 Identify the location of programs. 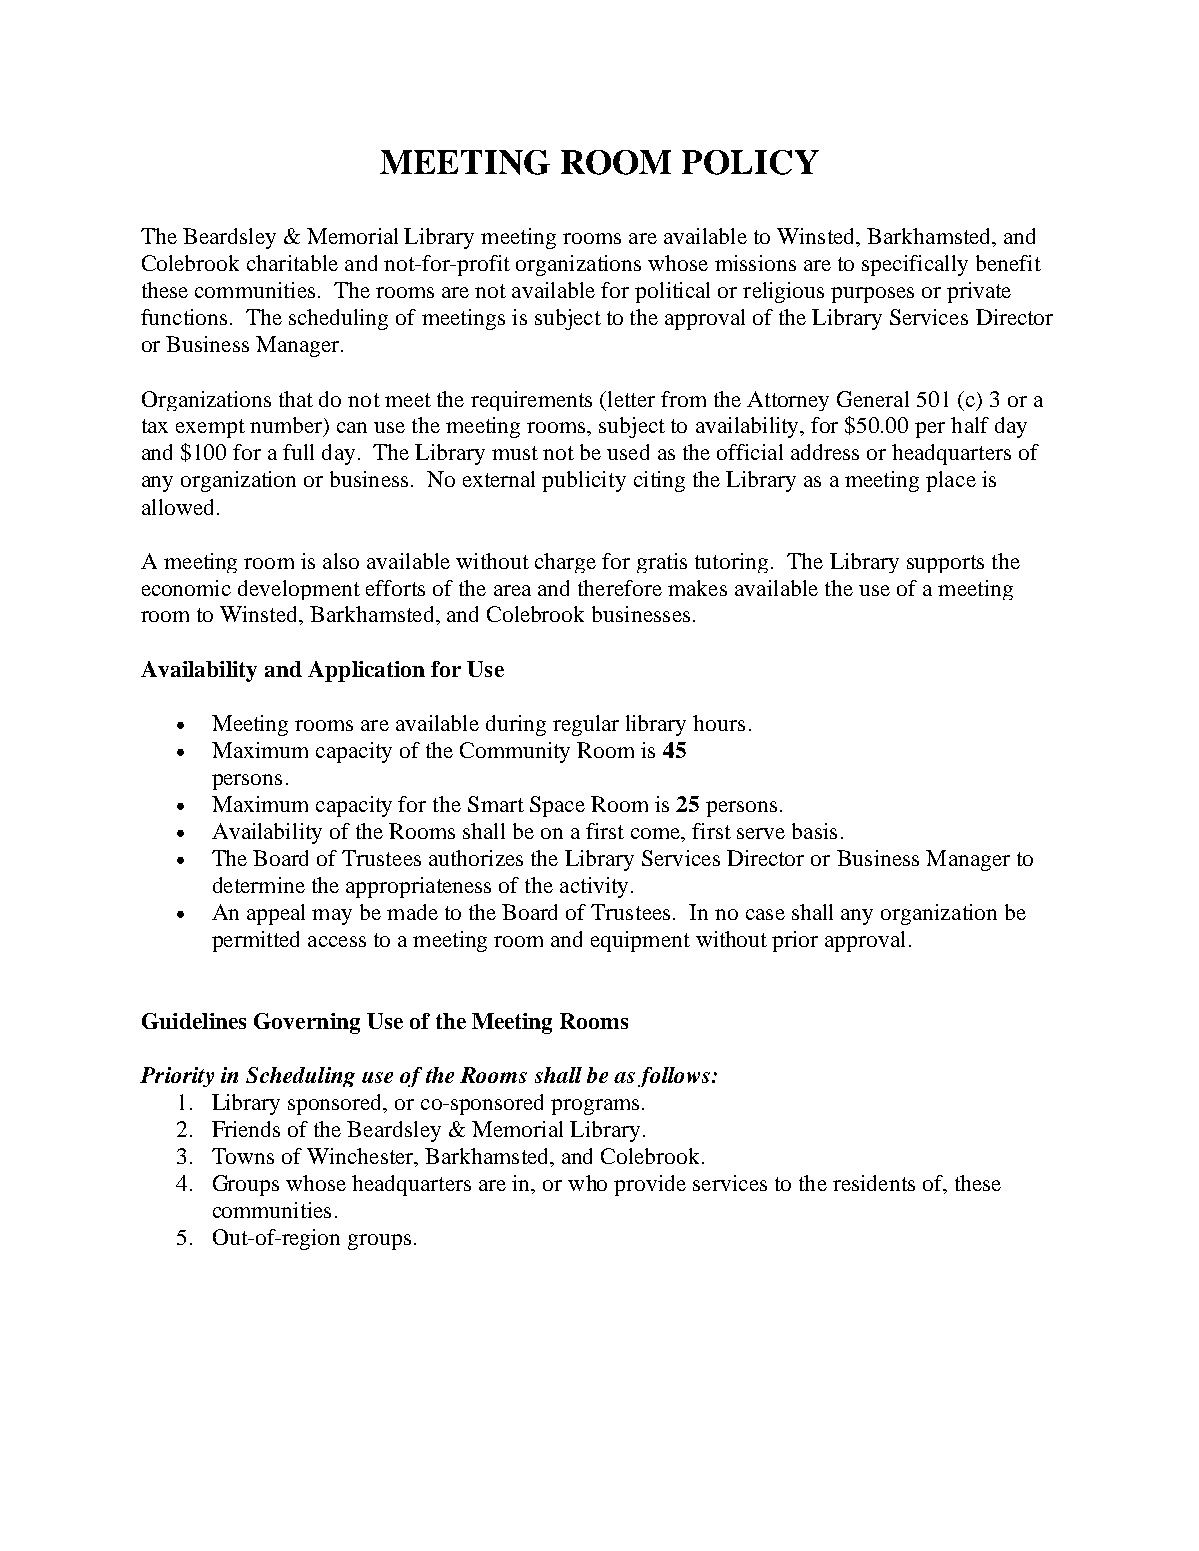
(595, 1107).
